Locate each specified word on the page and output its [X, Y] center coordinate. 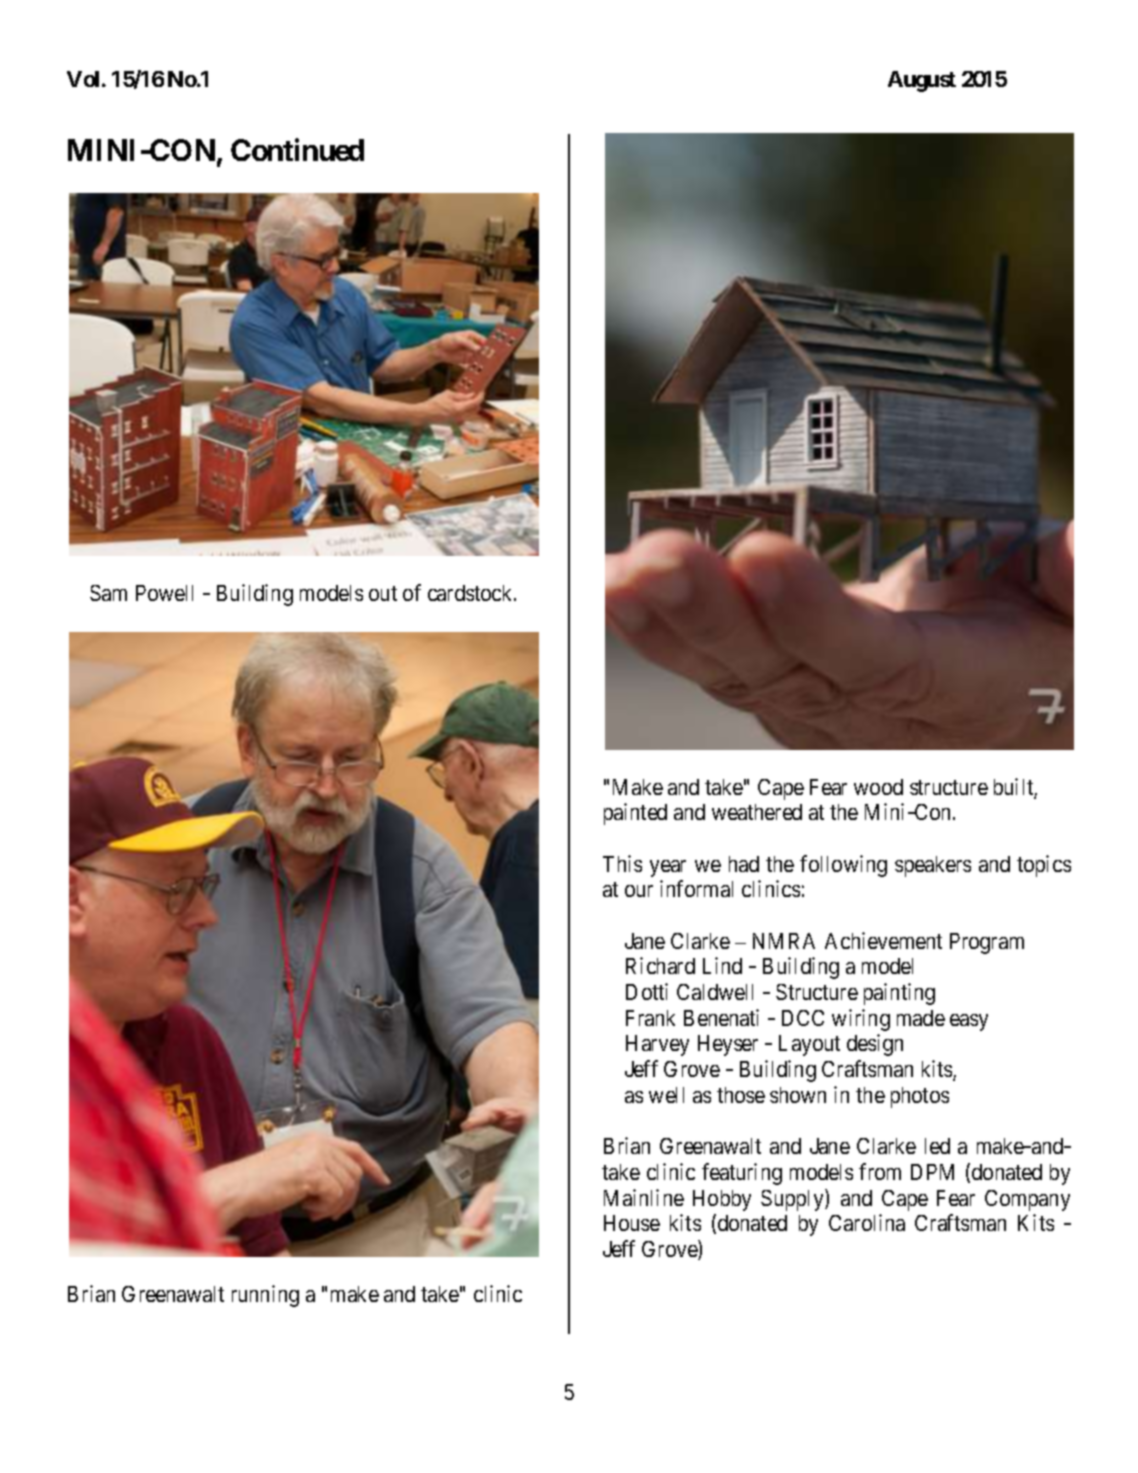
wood [878, 787]
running [265, 1296]
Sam [108, 593]
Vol [83, 79]
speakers [933, 866]
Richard [660, 965]
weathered [757, 812]
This [622, 863]
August [922, 81]
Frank [650, 1018]
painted [635, 814]
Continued [297, 150]
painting [899, 994]
